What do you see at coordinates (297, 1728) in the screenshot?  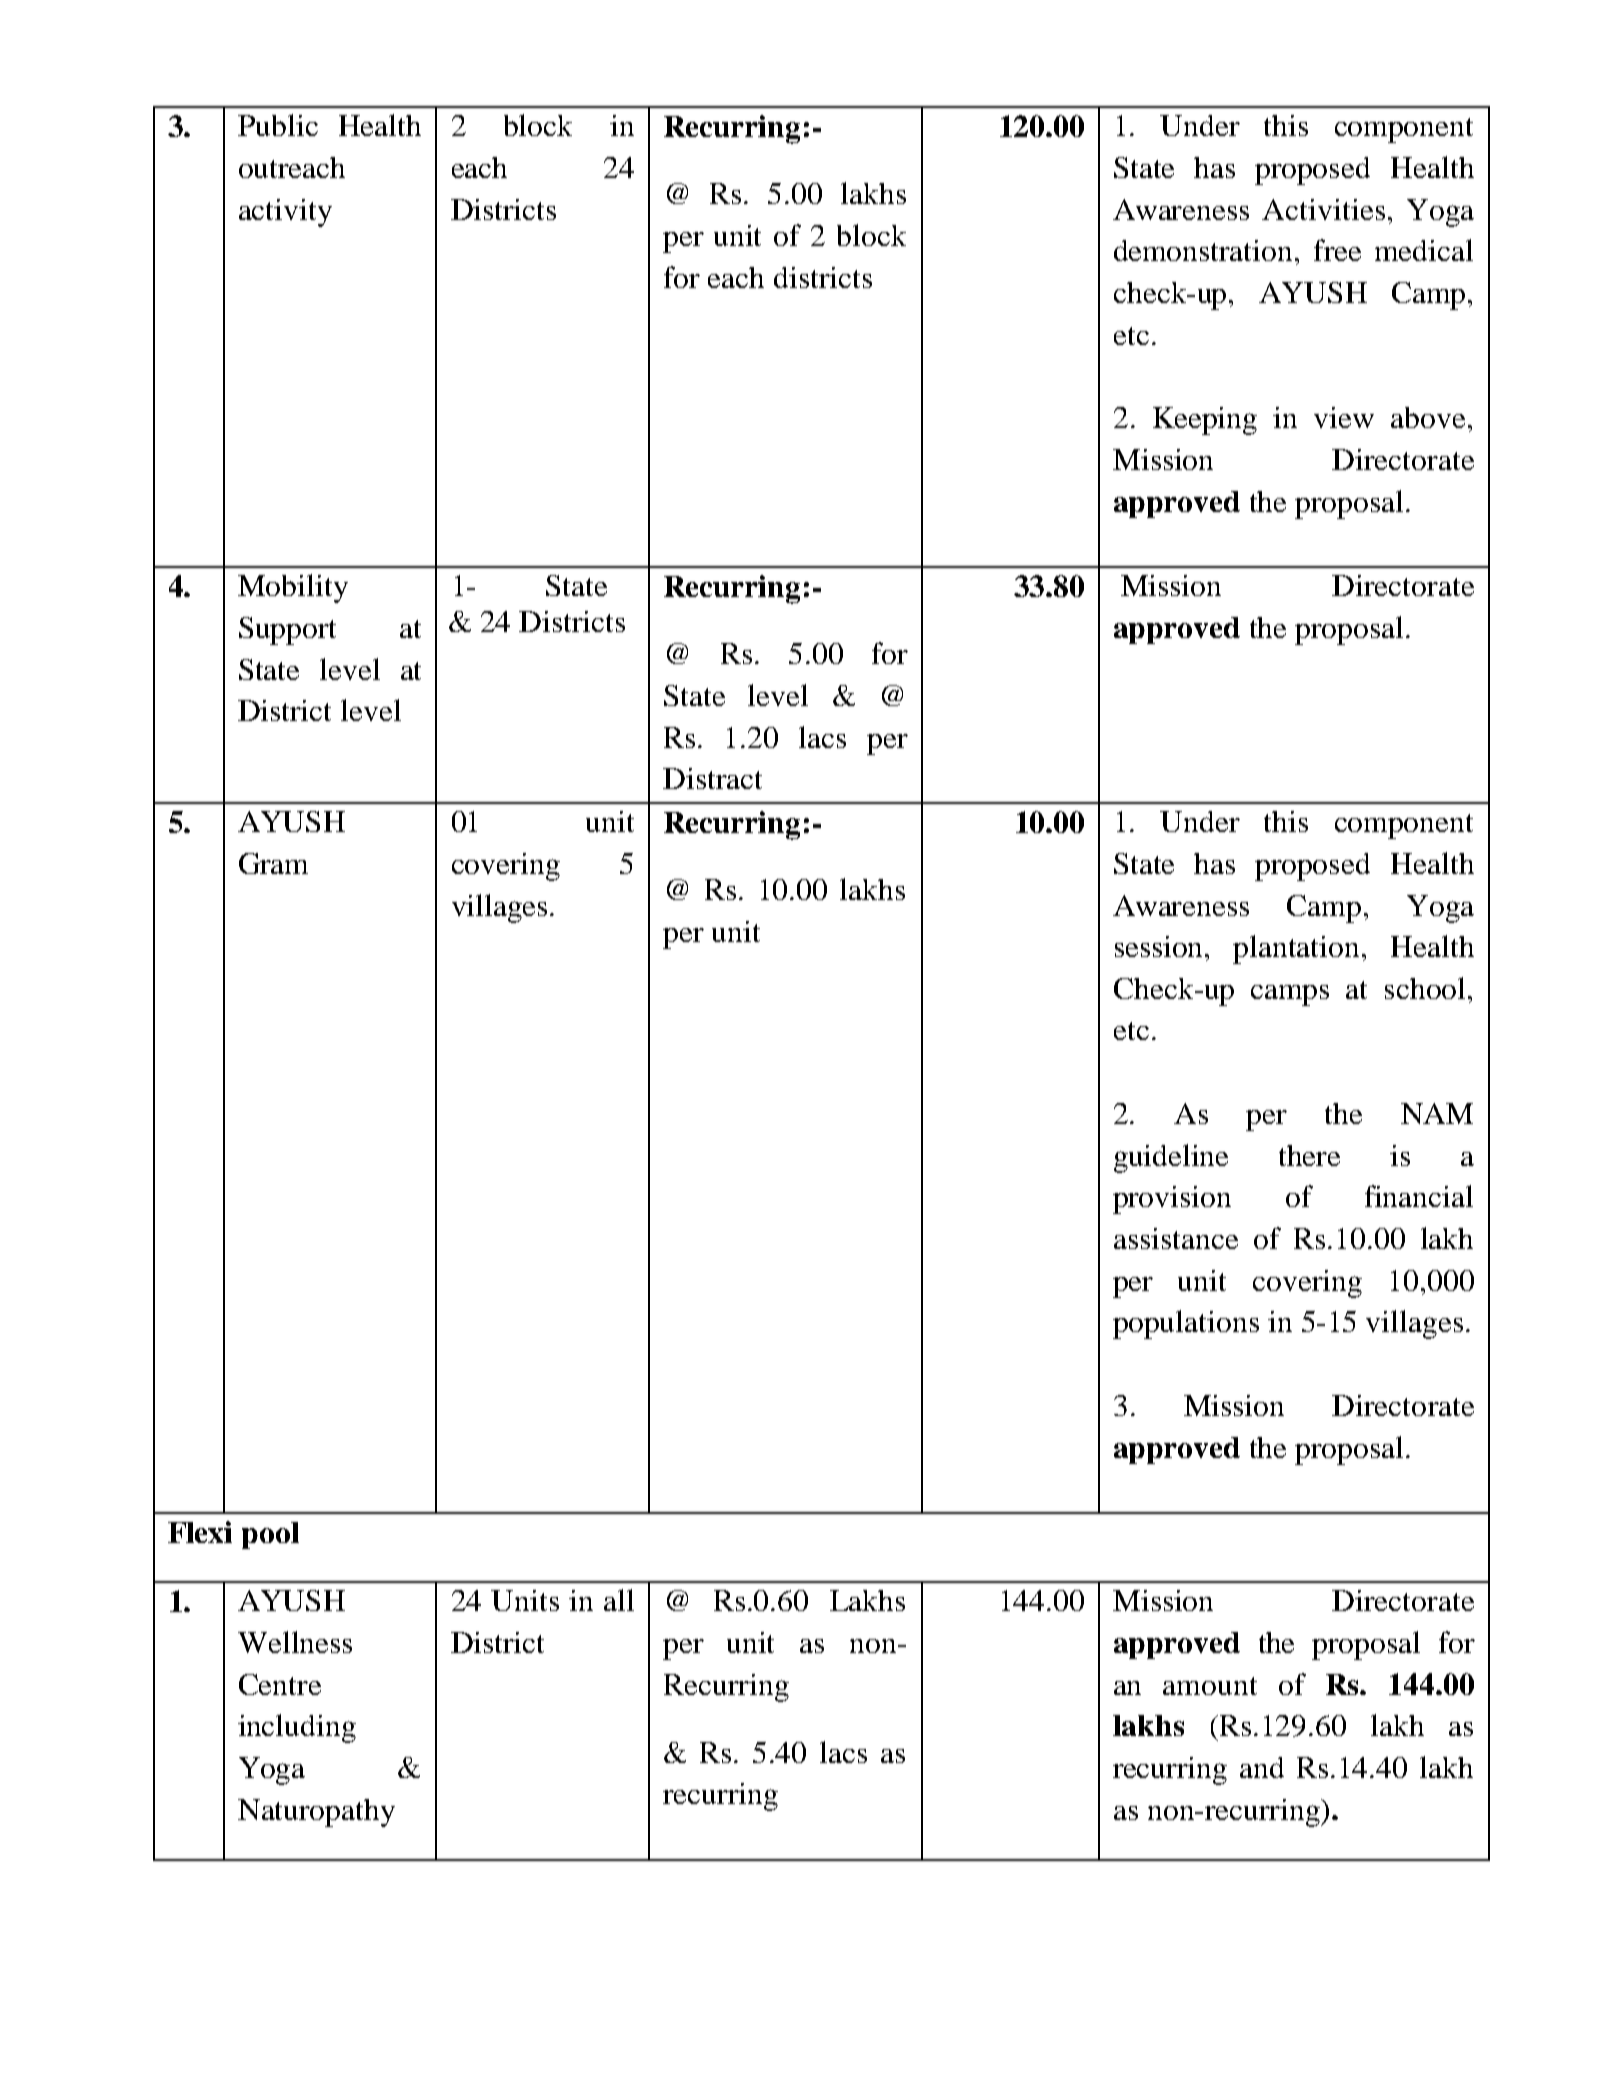 I see `including` at bounding box center [297, 1728].
